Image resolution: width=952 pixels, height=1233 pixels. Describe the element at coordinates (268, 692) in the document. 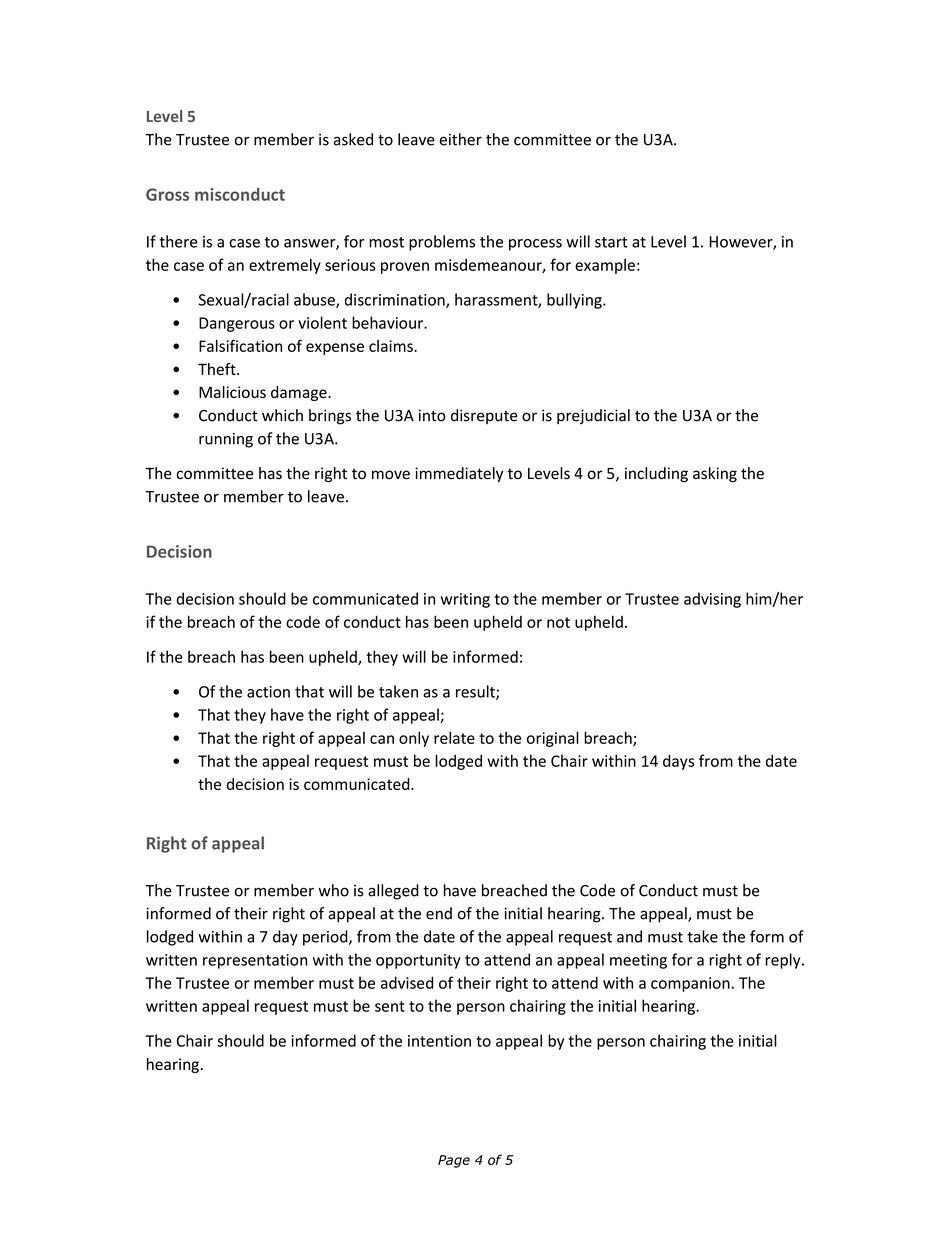

I see `action` at that location.
